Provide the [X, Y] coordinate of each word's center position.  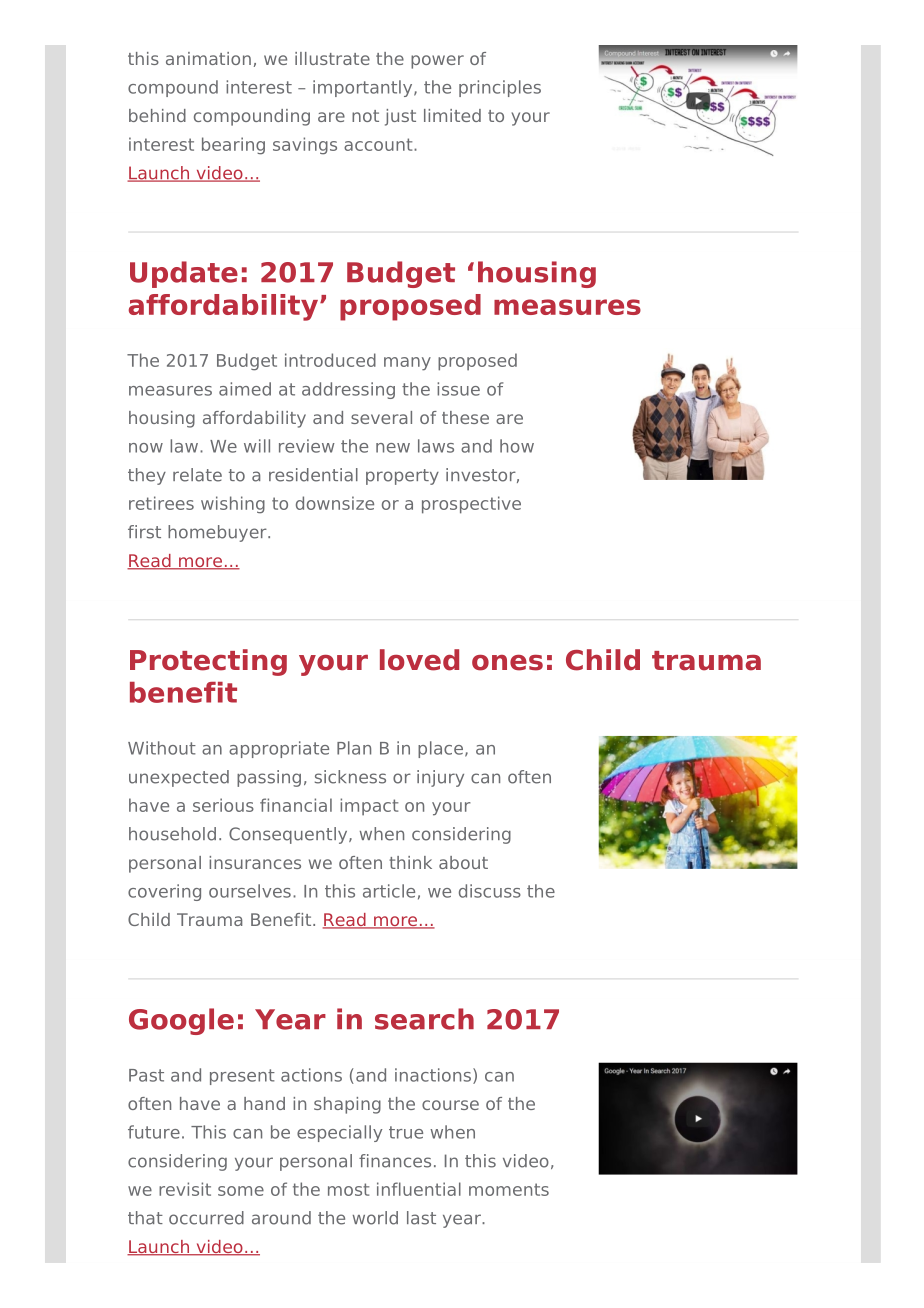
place [440, 749]
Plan [354, 748]
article [389, 891]
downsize [335, 503]
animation [208, 58]
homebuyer [218, 533]
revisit [185, 1189]
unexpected [179, 778]
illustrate [332, 58]
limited [452, 115]
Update [184, 274]
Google [181, 1021]
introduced [330, 360]
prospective [471, 505]
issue [458, 389]
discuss [490, 891]
